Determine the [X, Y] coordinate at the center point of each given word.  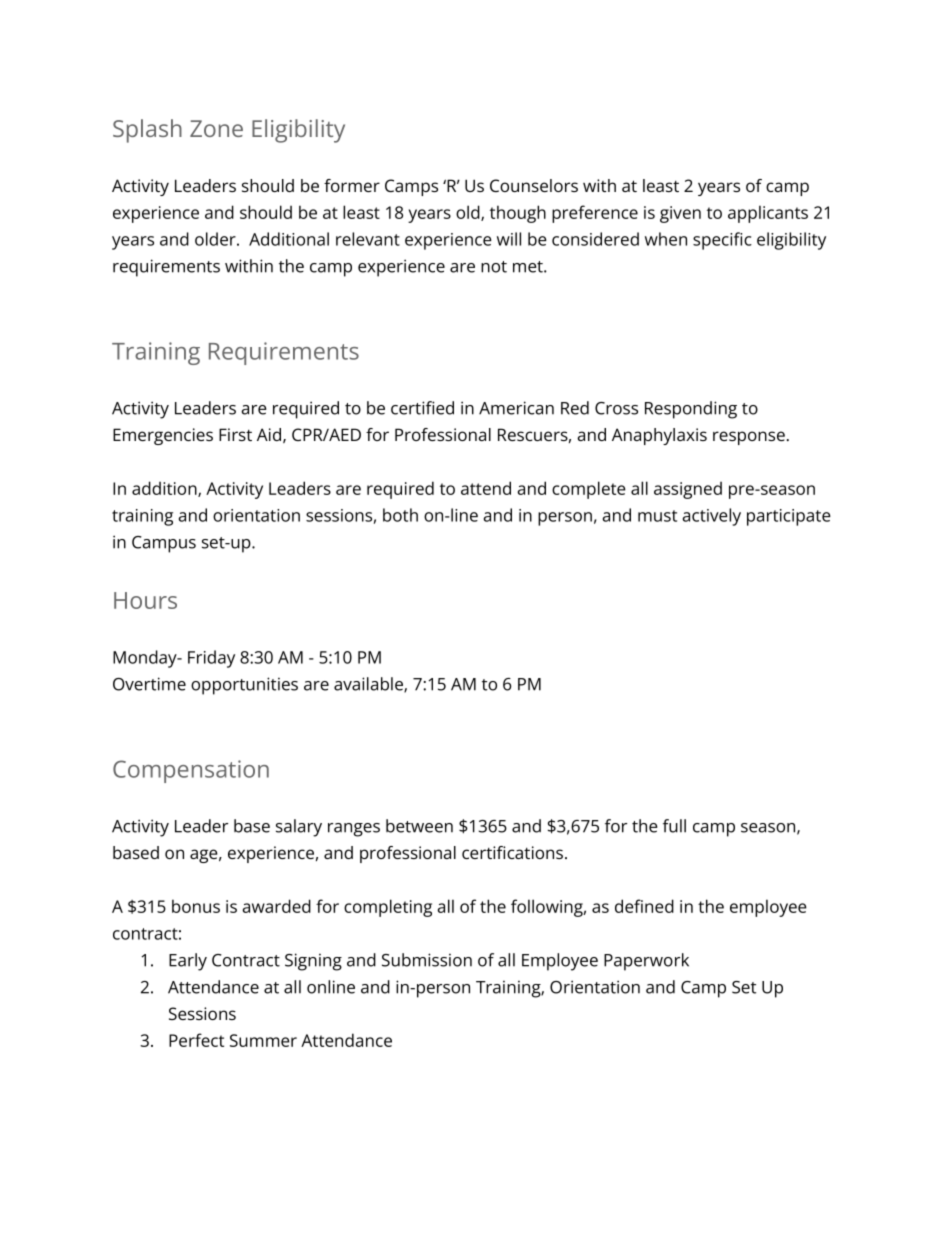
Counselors [534, 185]
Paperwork [646, 962]
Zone [216, 128]
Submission [427, 960]
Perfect [196, 1040]
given [680, 214]
